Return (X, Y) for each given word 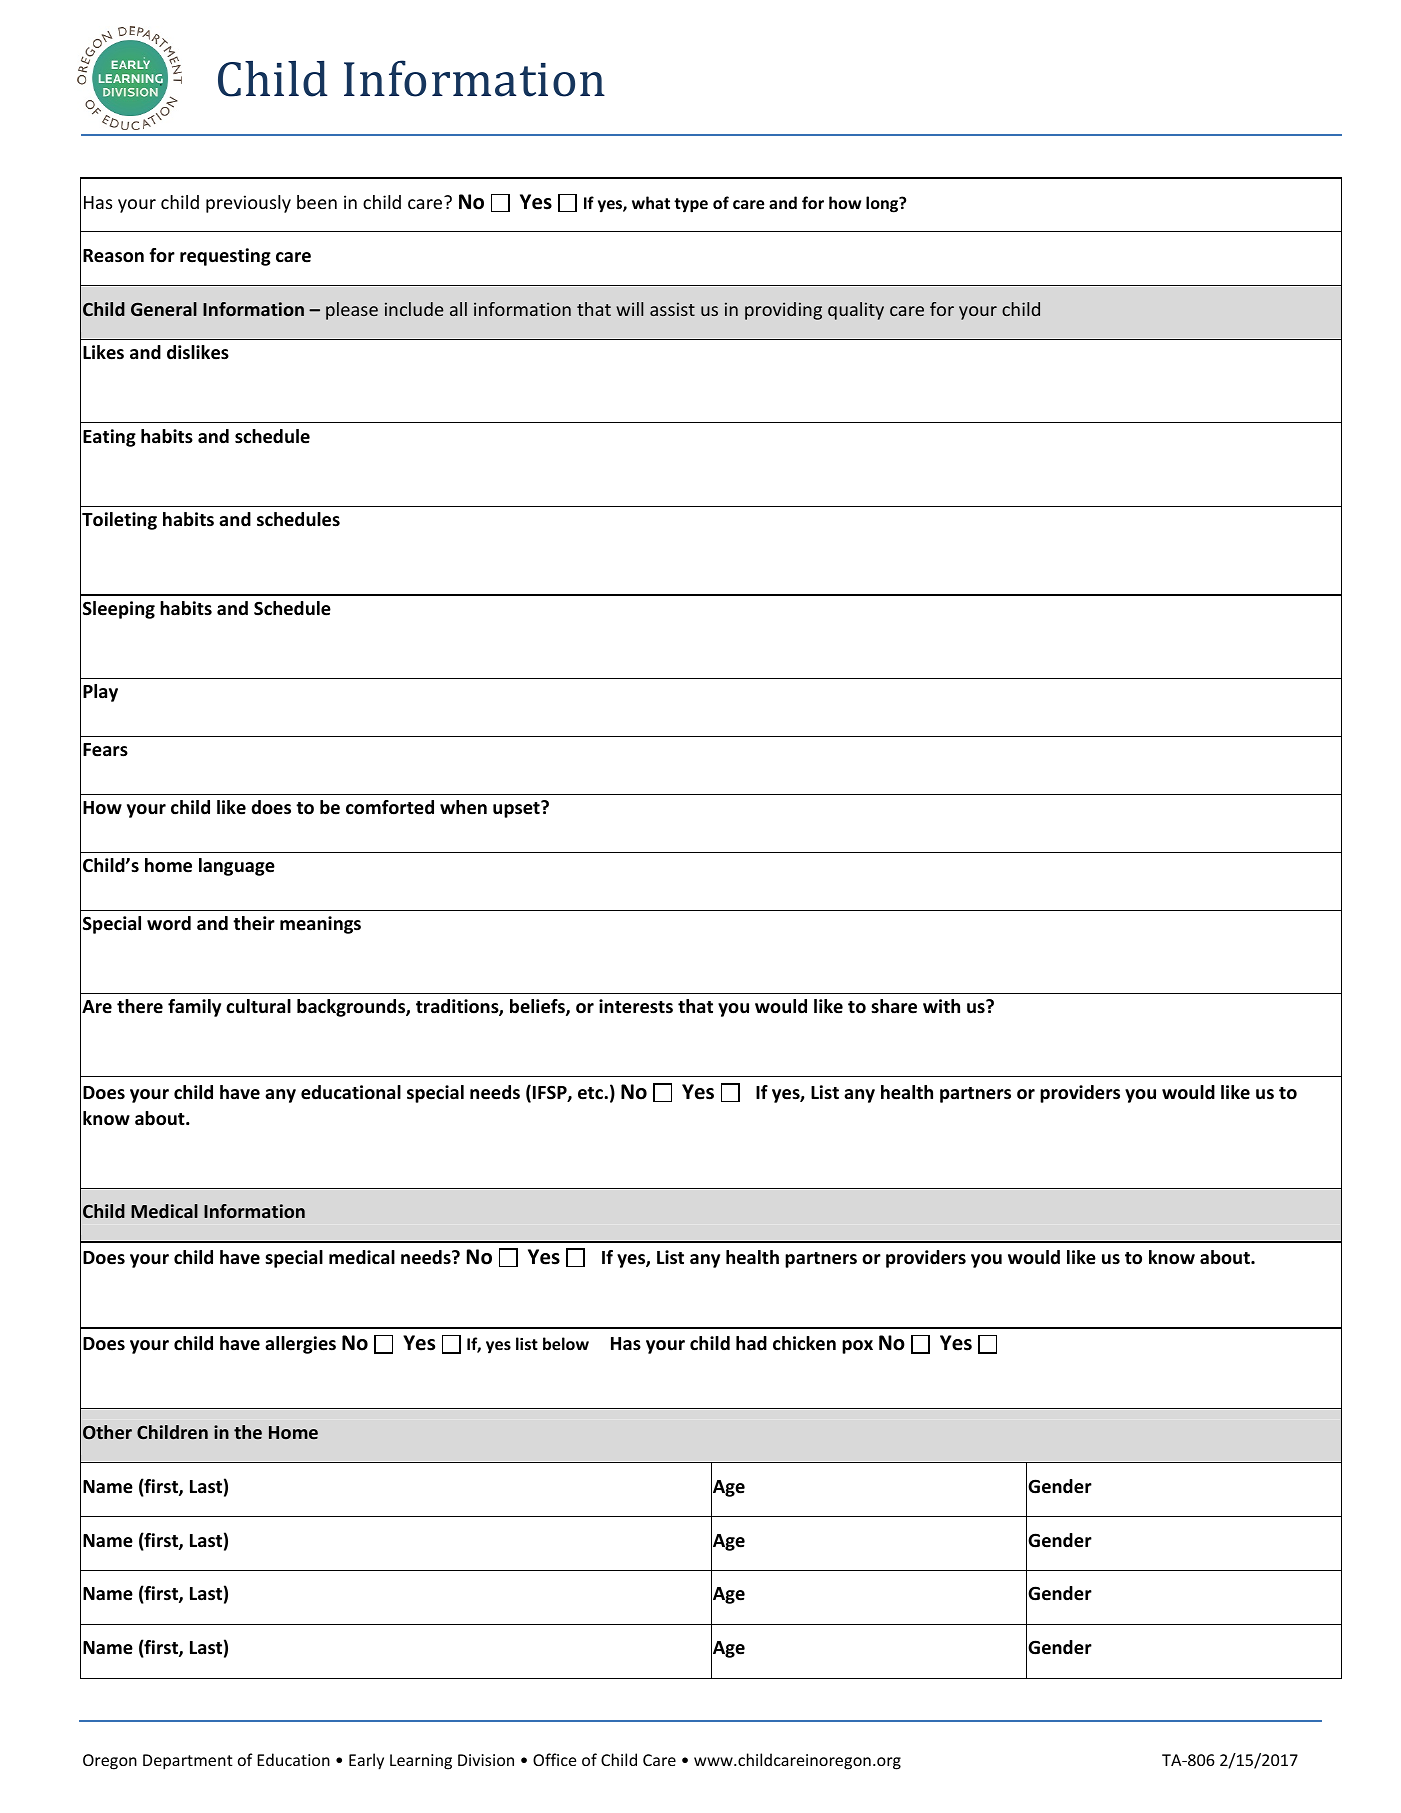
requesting (225, 257)
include (414, 309)
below (566, 1343)
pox (857, 1347)
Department (188, 1762)
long (883, 204)
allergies (300, 1345)
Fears (105, 750)
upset (517, 809)
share (894, 1006)
